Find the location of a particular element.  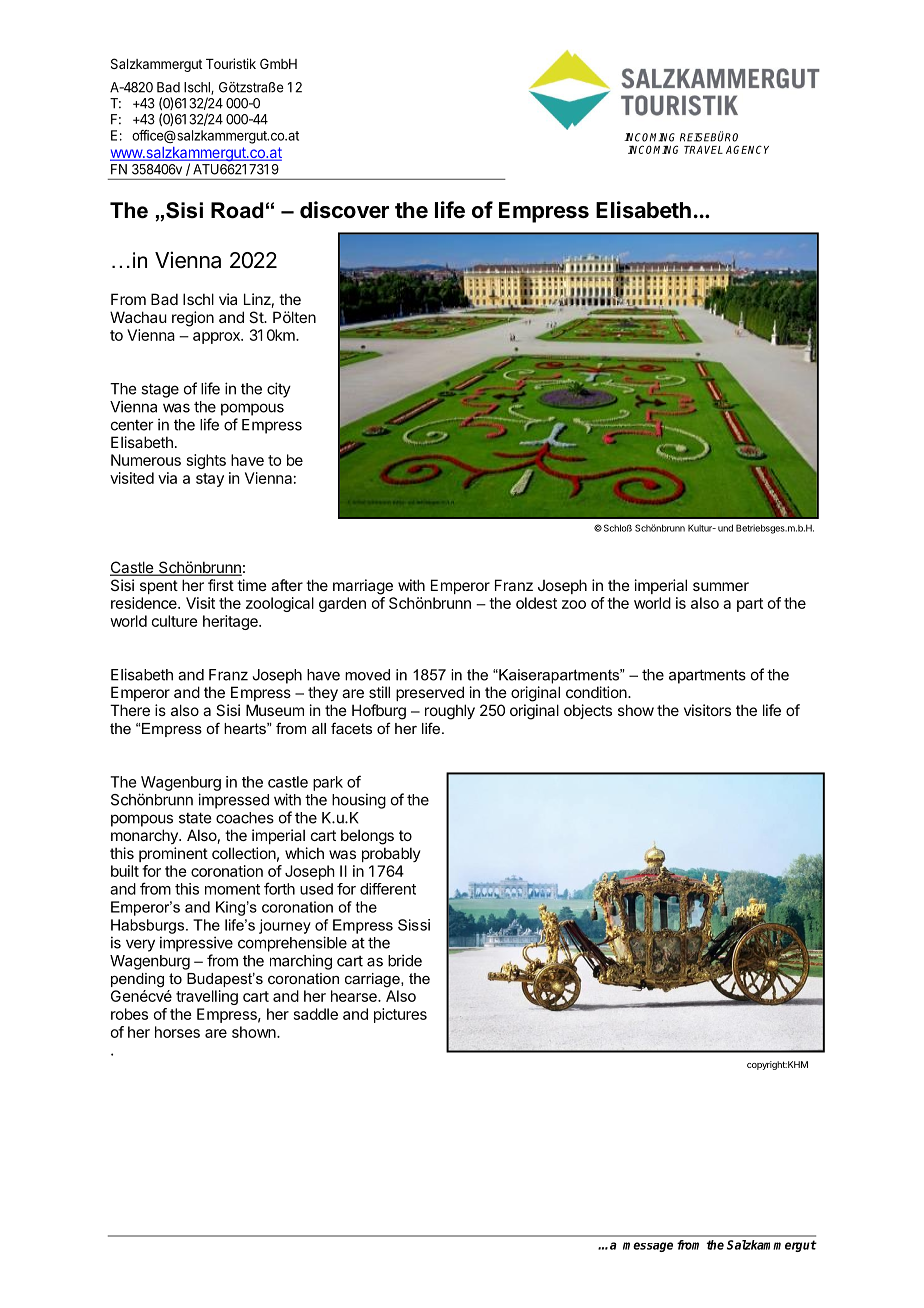

condition is located at coordinates (597, 692).
